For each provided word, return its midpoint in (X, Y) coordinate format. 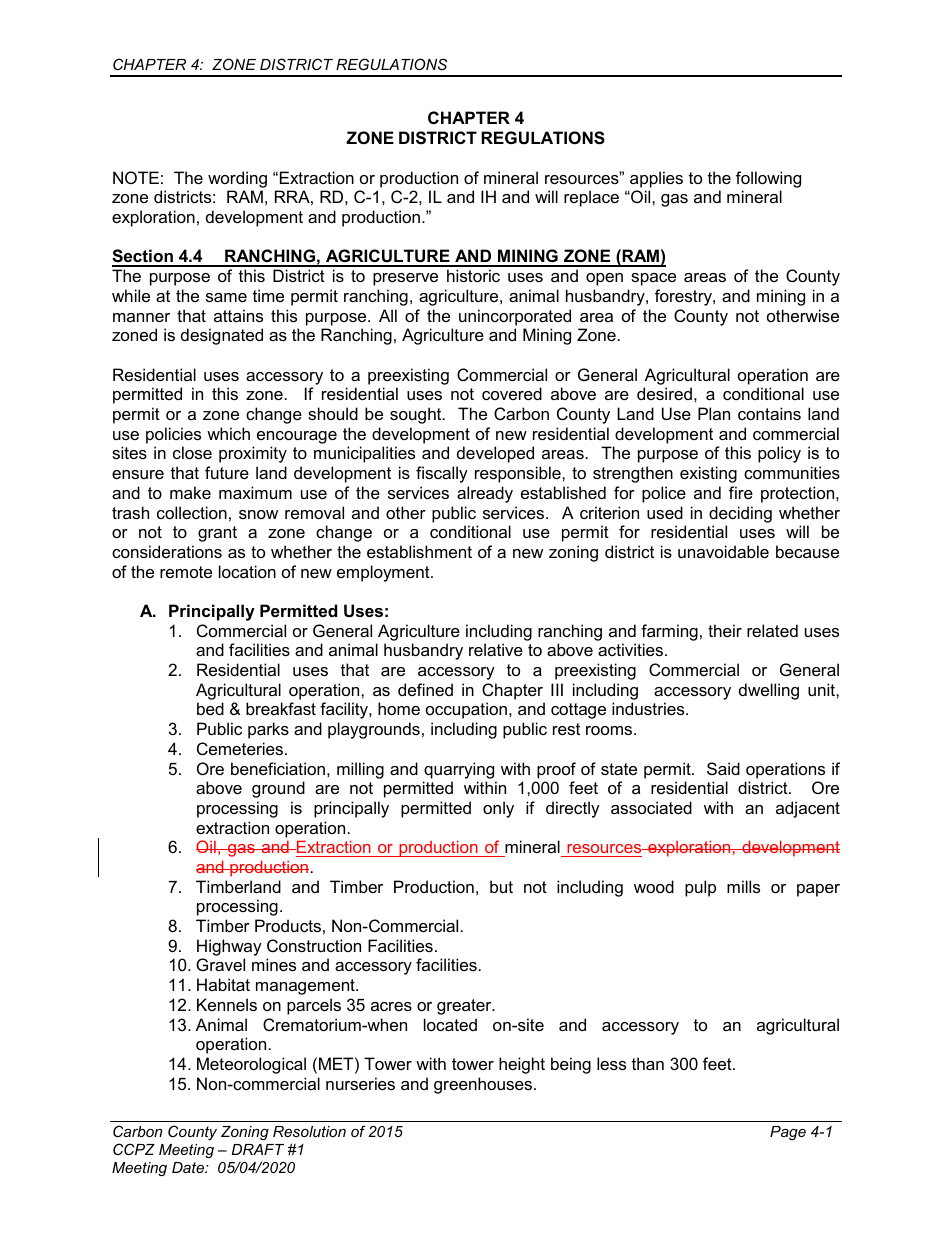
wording (237, 179)
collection (192, 512)
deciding (740, 514)
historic (473, 275)
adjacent (808, 809)
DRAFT (257, 1149)
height (522, 1065)
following (768, 179)
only (498, 809)
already (485, 494)
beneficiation (278, 768)
